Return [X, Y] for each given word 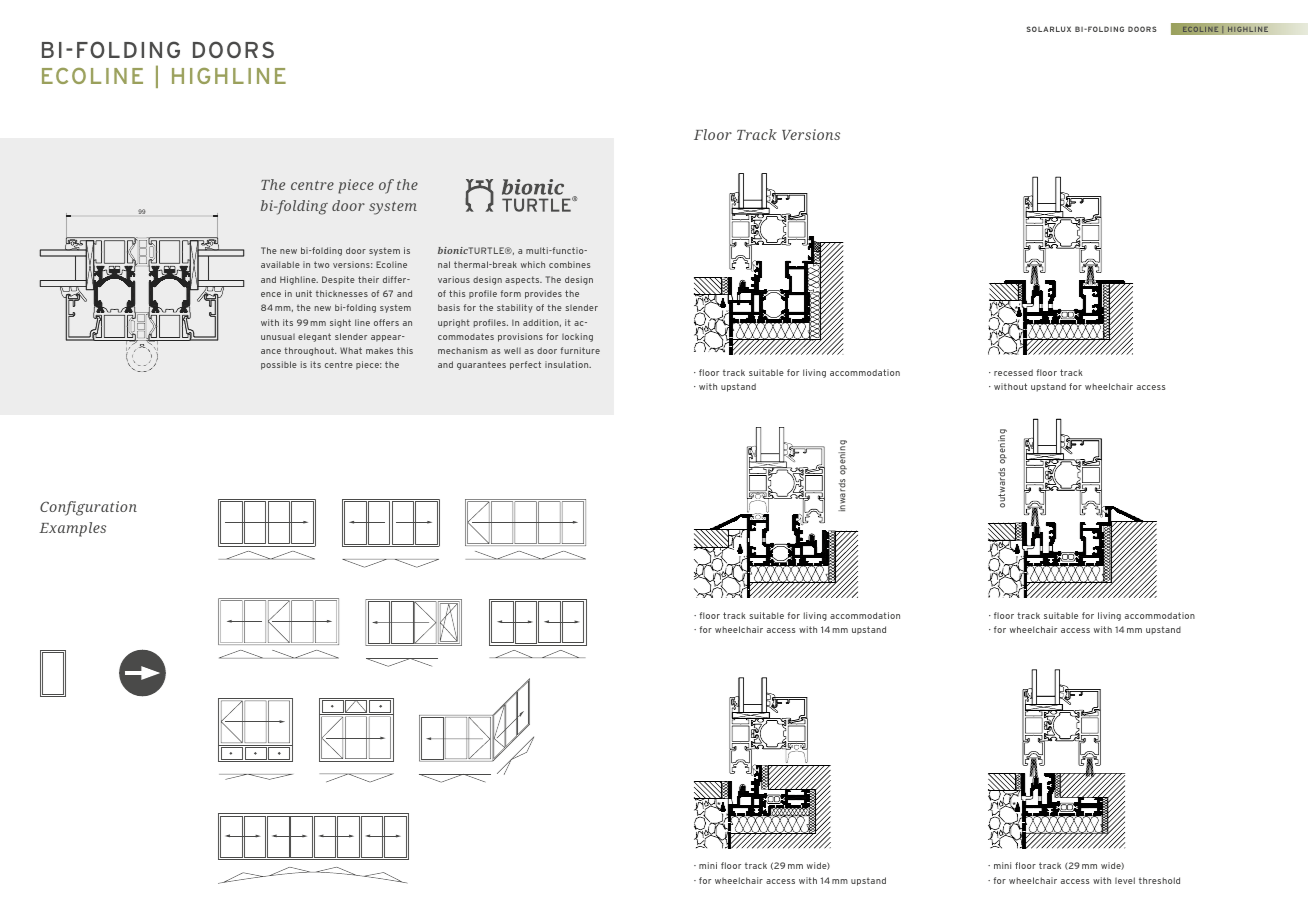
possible [279, 365]
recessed [1013, 372]
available [280, 264]
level [1125, 880]
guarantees [481, 365]
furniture [580, 350]
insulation [568, 364]
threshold [1159, 880]
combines [569, 264]
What [351, 350]
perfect [525, 365]
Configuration [88, 508]
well [512, 350]
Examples [72, 529]
